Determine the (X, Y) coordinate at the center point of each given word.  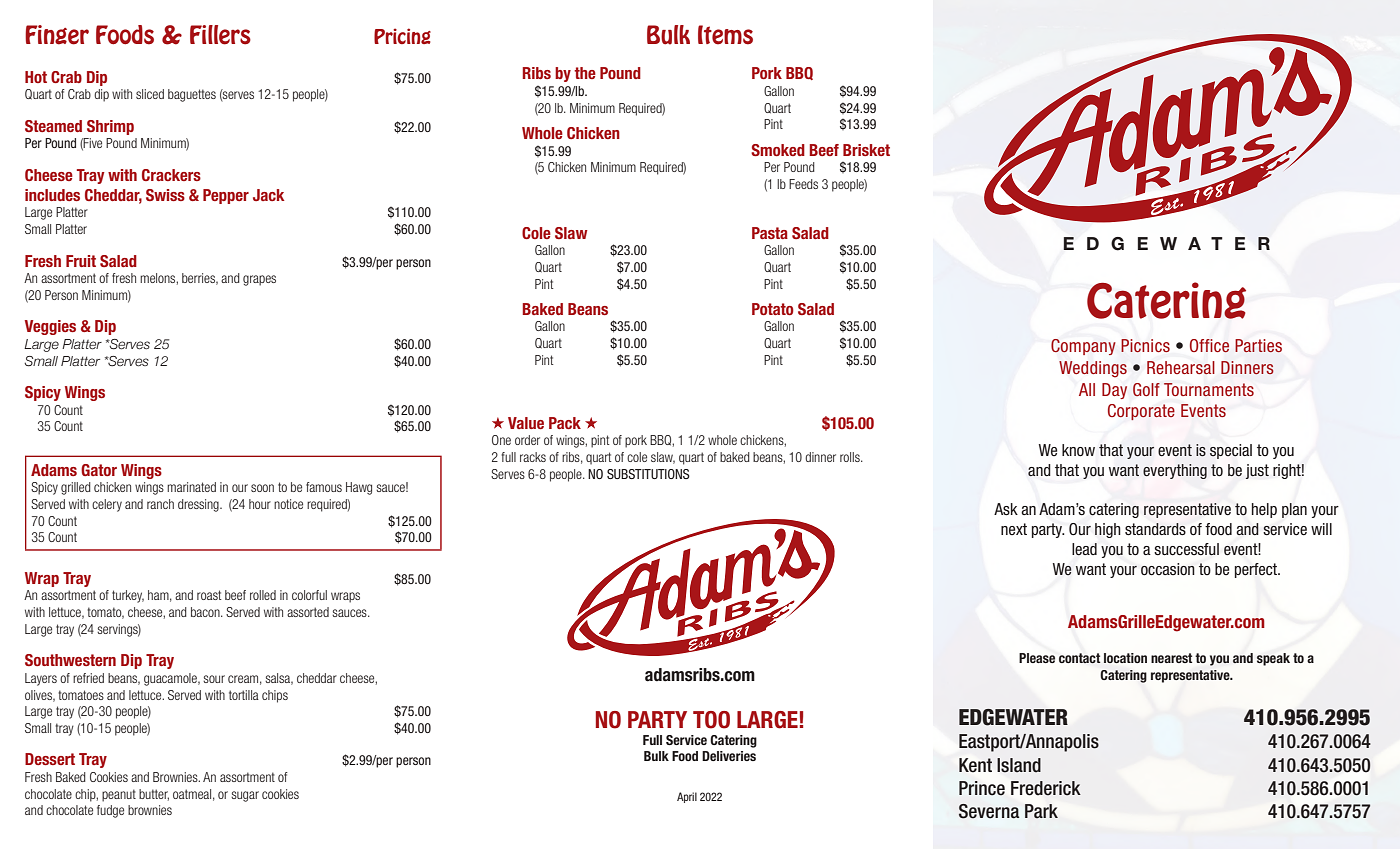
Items (725, 35)
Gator (99, 470)
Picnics (1145, 345)
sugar (245, 796)
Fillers (220, 35)
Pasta (770, 233)
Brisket (866, 150)
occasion (1168, 569)
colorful (309, 595)
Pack (565, 423)
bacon (206, 612)
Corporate (1141, 412)
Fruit (81, 261)
